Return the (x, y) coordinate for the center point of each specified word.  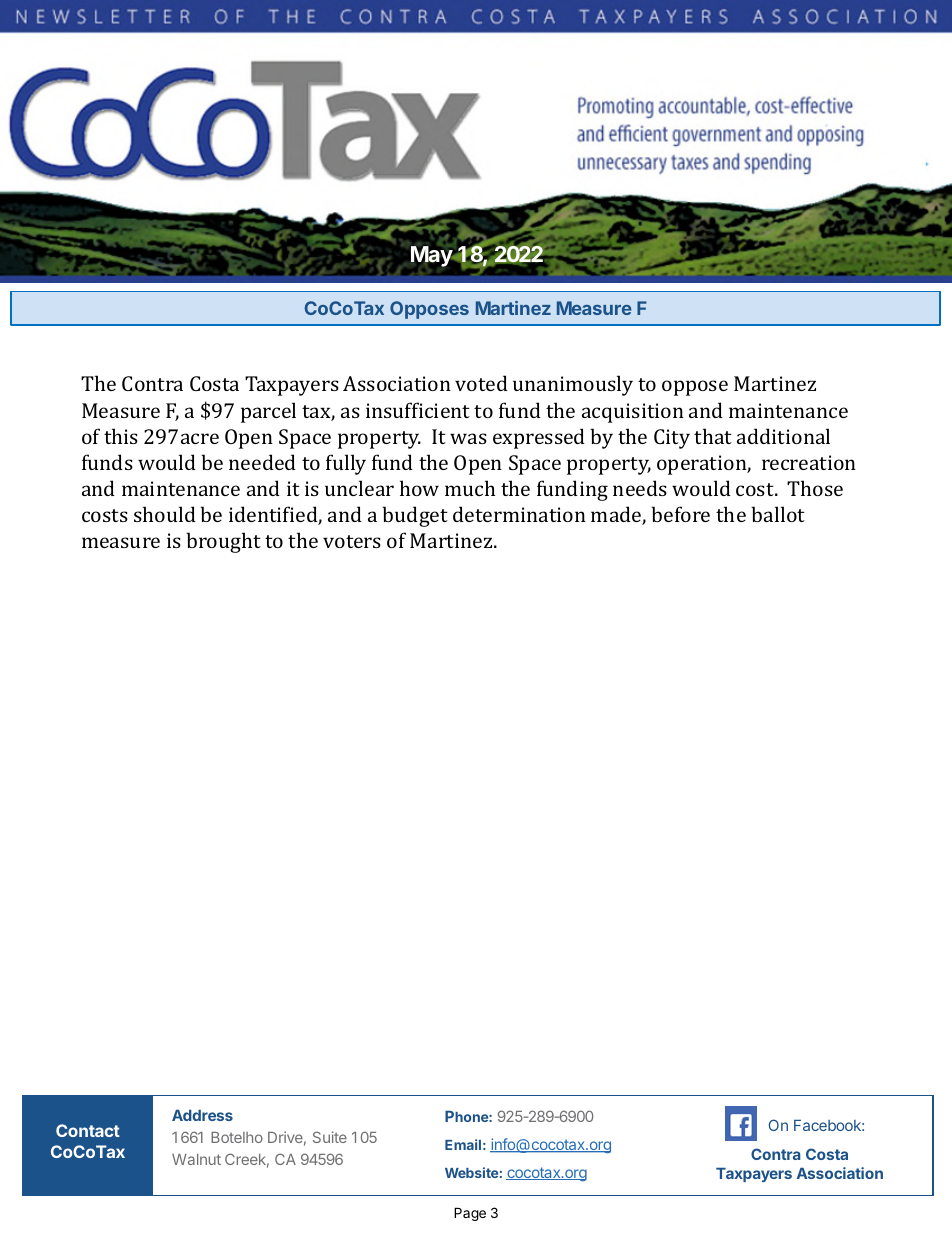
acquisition (633, 413)
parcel (268, 412)
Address (202, 1115)
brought (223, 542)
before (680, 514)
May (432, 256)
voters (352, 541)
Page (470, 1214)
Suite (330, 1137)
